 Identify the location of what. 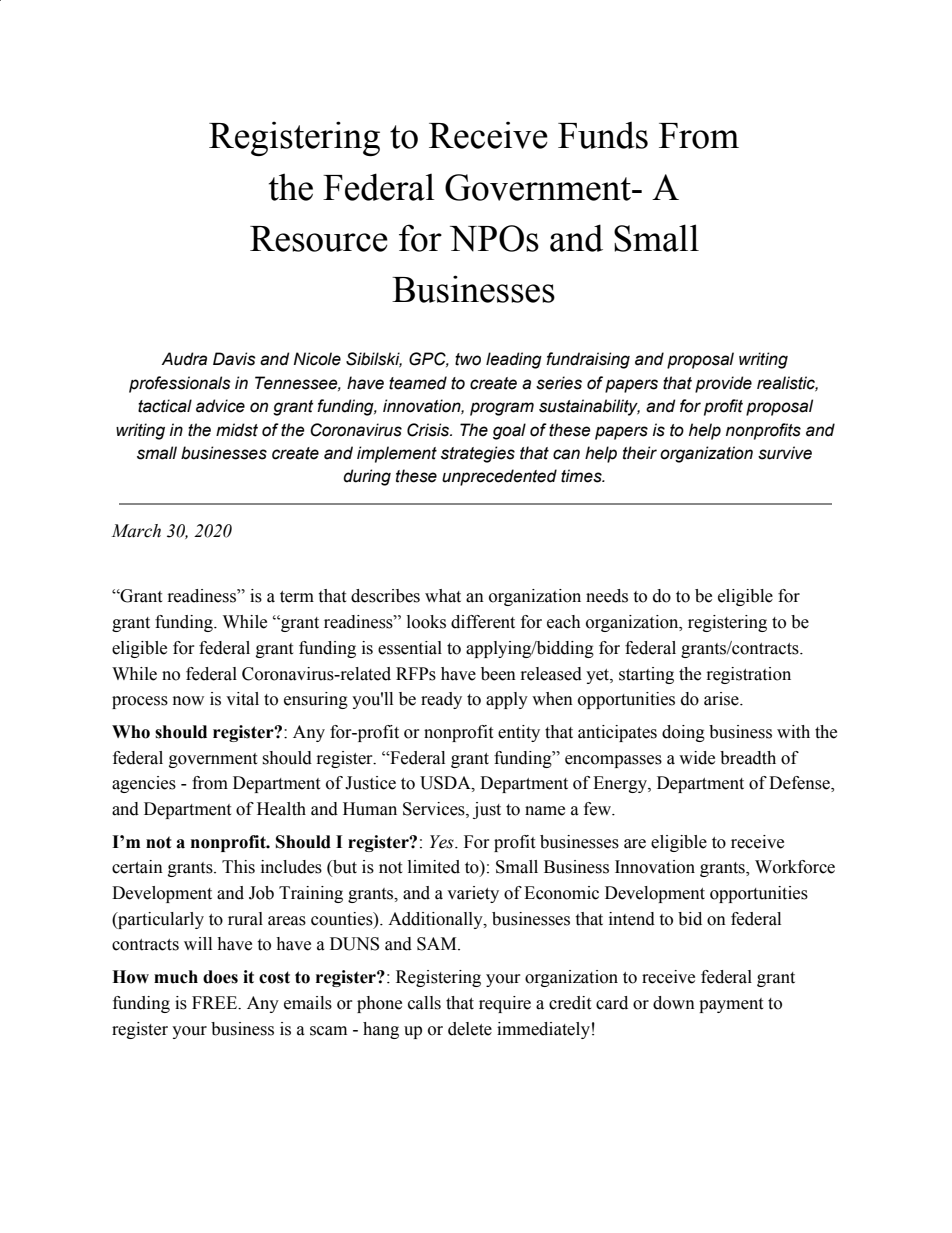
(443, 596).
